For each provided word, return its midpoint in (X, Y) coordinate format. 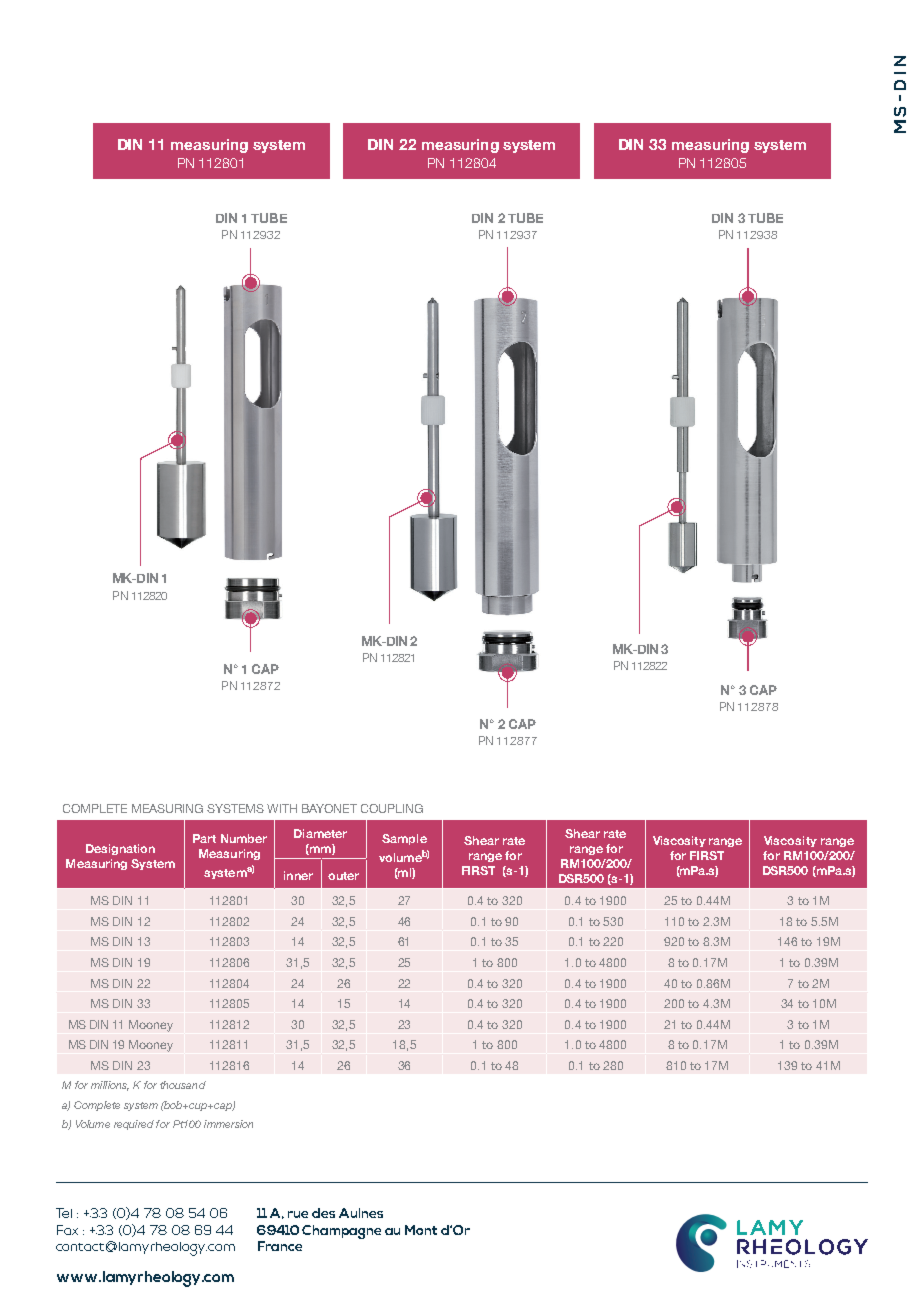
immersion (228, 1124)
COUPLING (392, 808)
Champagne (341, 1232)
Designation (120, 849)
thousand (183, 1085)
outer (343, 876)
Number (244, 838)
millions (110, 1086)
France (280, 1246)
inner (298, 875)
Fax (67, 1230)
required (134, 1125)
